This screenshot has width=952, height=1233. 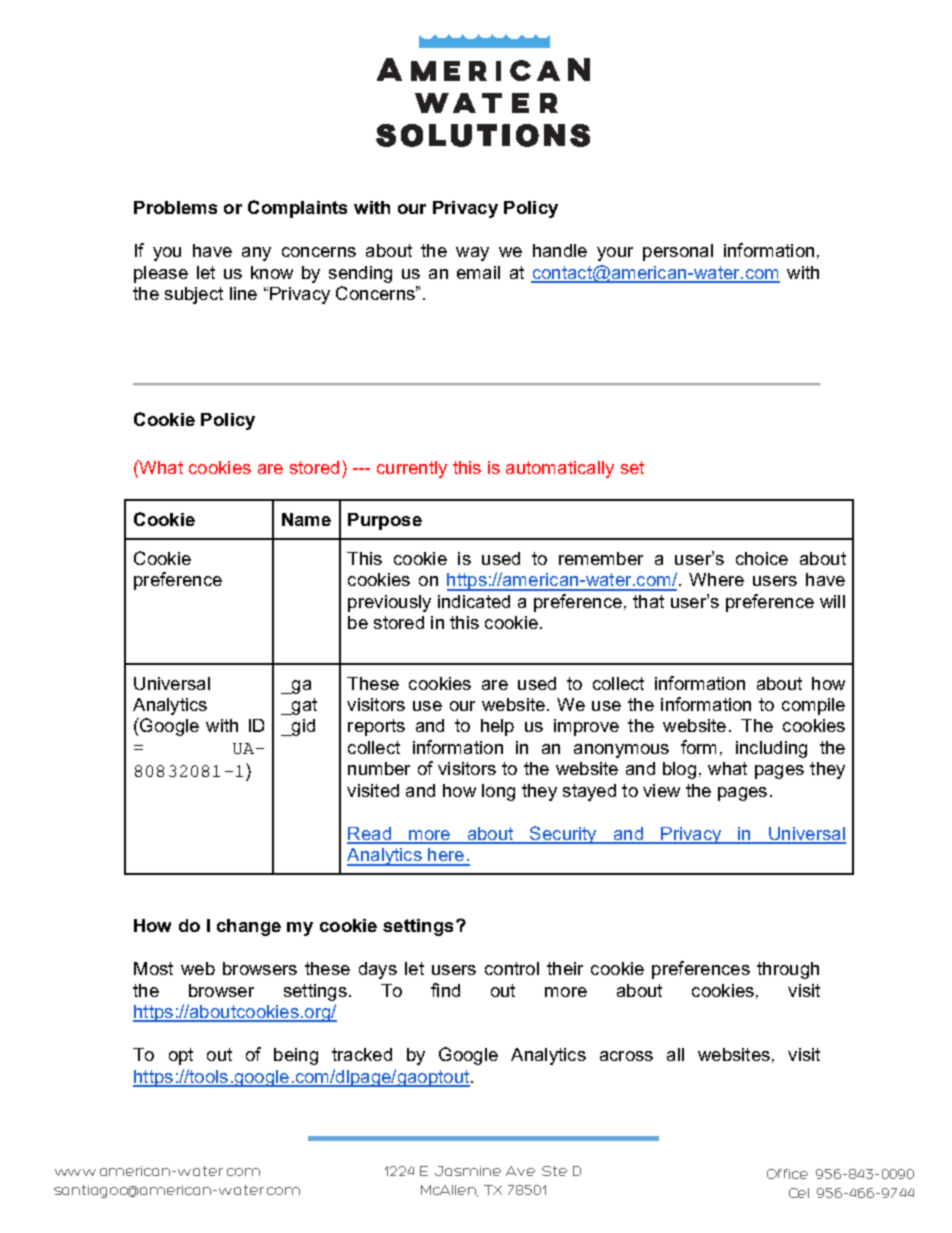 I want to click on way, so click(x=472, y=254).
